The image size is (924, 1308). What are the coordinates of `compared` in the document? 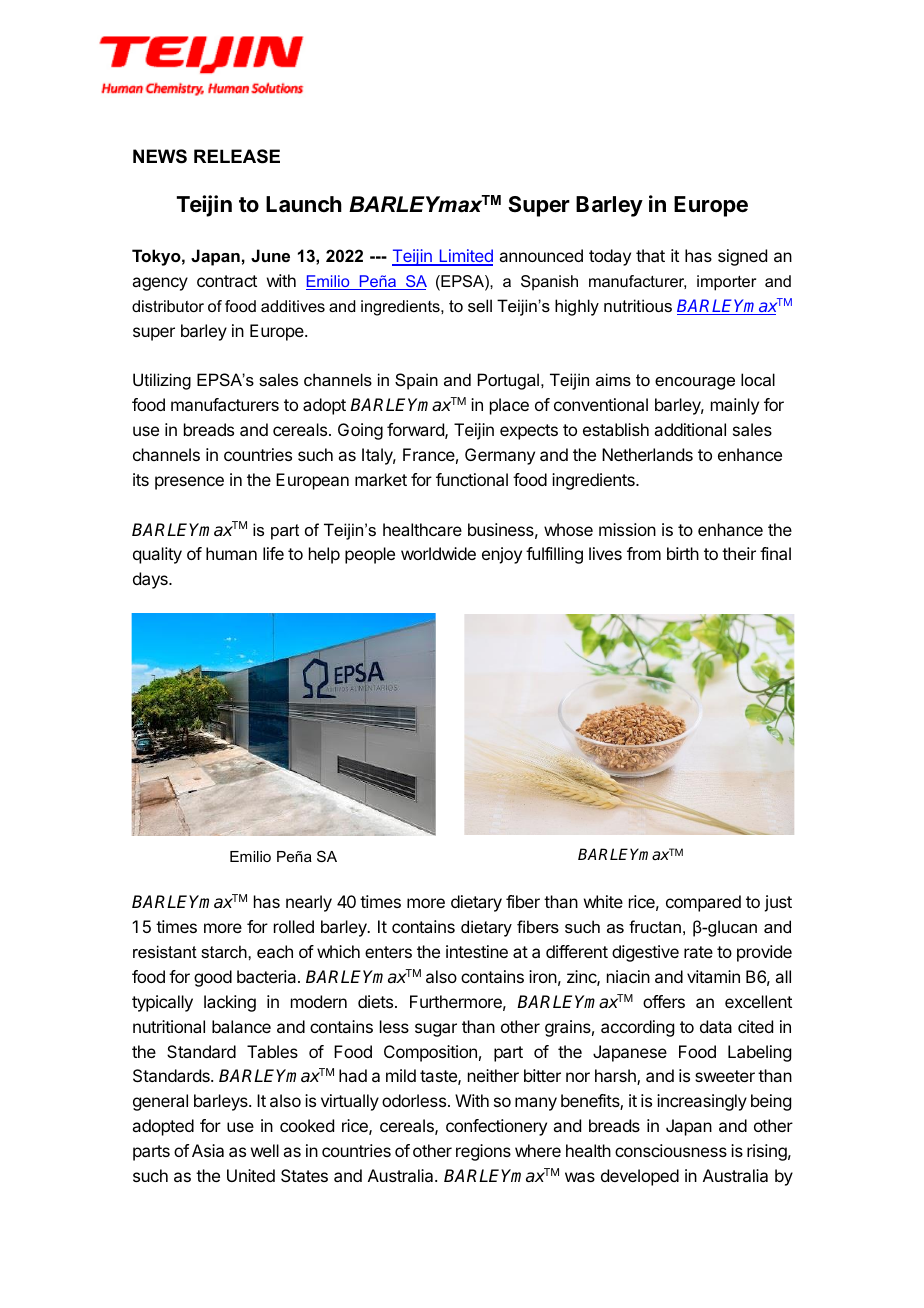 It's located at (703, 903).
